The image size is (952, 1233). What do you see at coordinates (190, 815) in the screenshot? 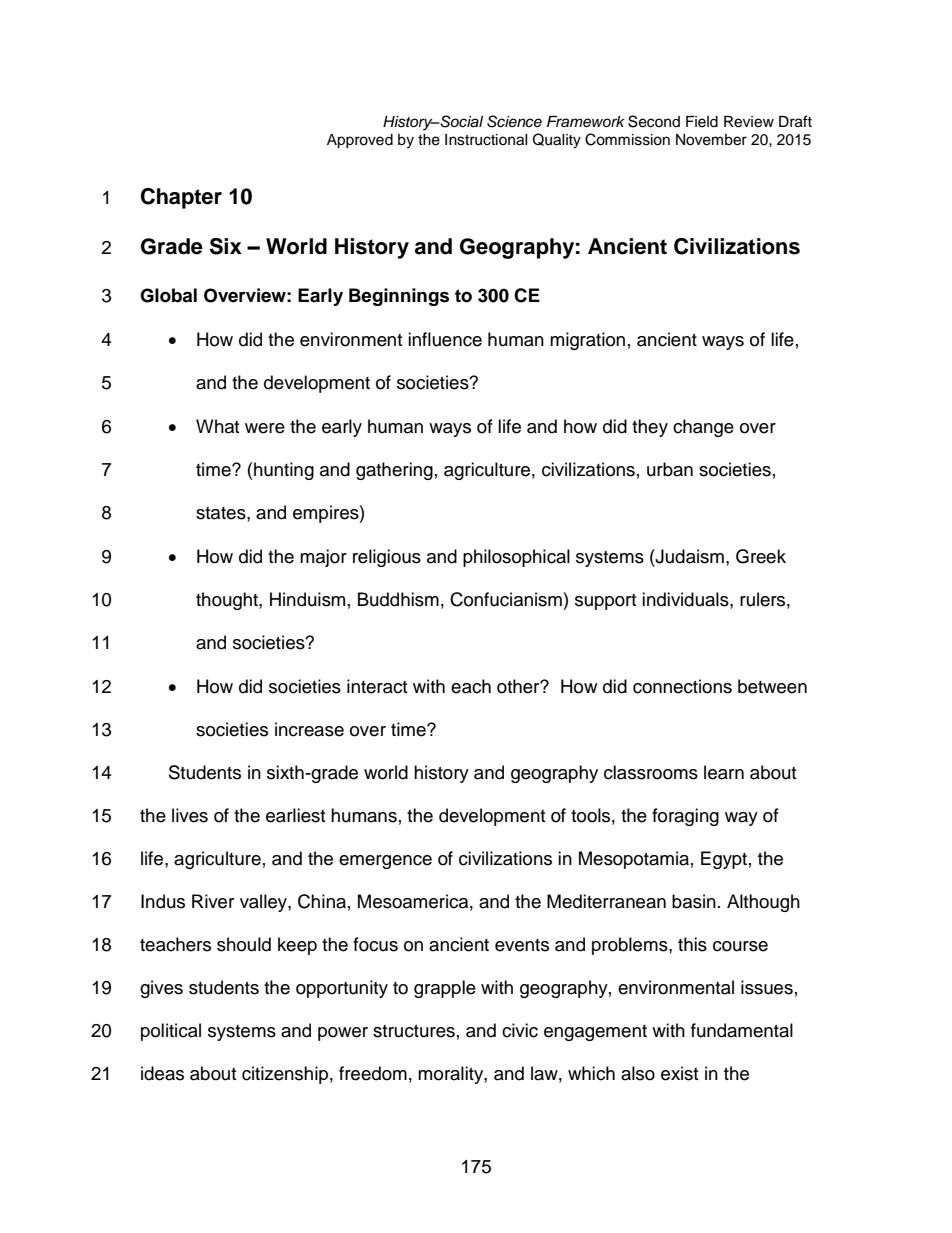
I see `lives` at bounding box center [190, 815].
